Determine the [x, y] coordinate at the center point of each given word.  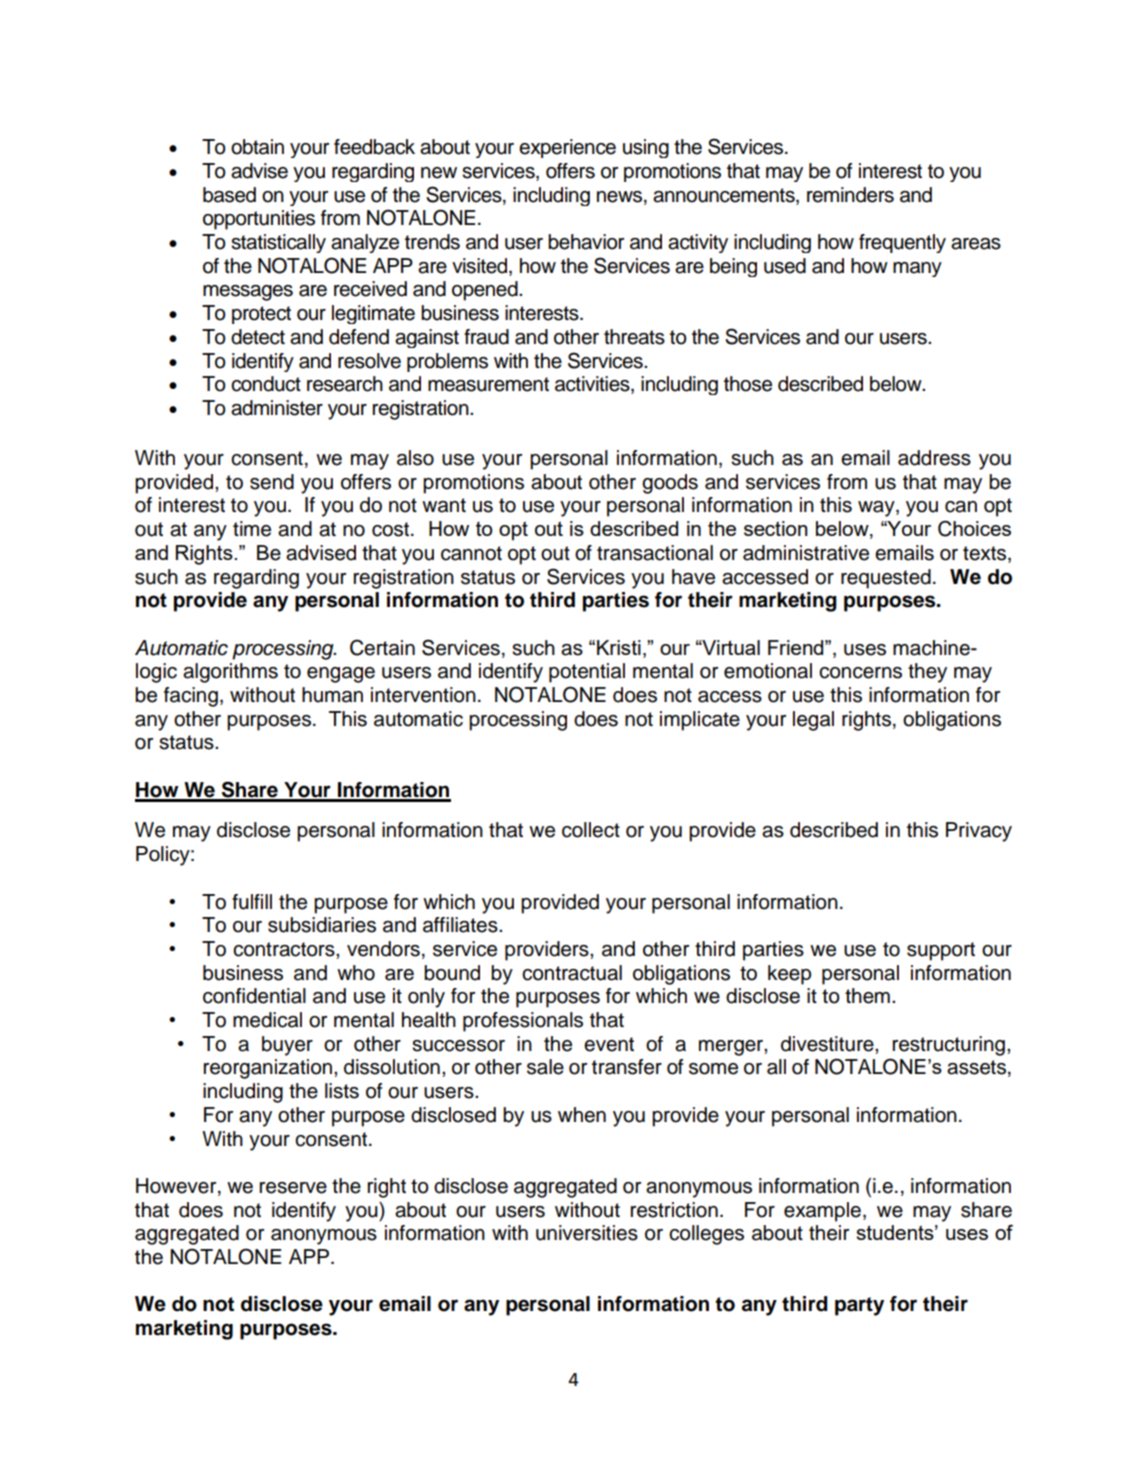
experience [567, 148]
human [332, 695]
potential [587, 673]
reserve [293, 1188]
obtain [257, 147]
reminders [850, 195]
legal [813, 721]
